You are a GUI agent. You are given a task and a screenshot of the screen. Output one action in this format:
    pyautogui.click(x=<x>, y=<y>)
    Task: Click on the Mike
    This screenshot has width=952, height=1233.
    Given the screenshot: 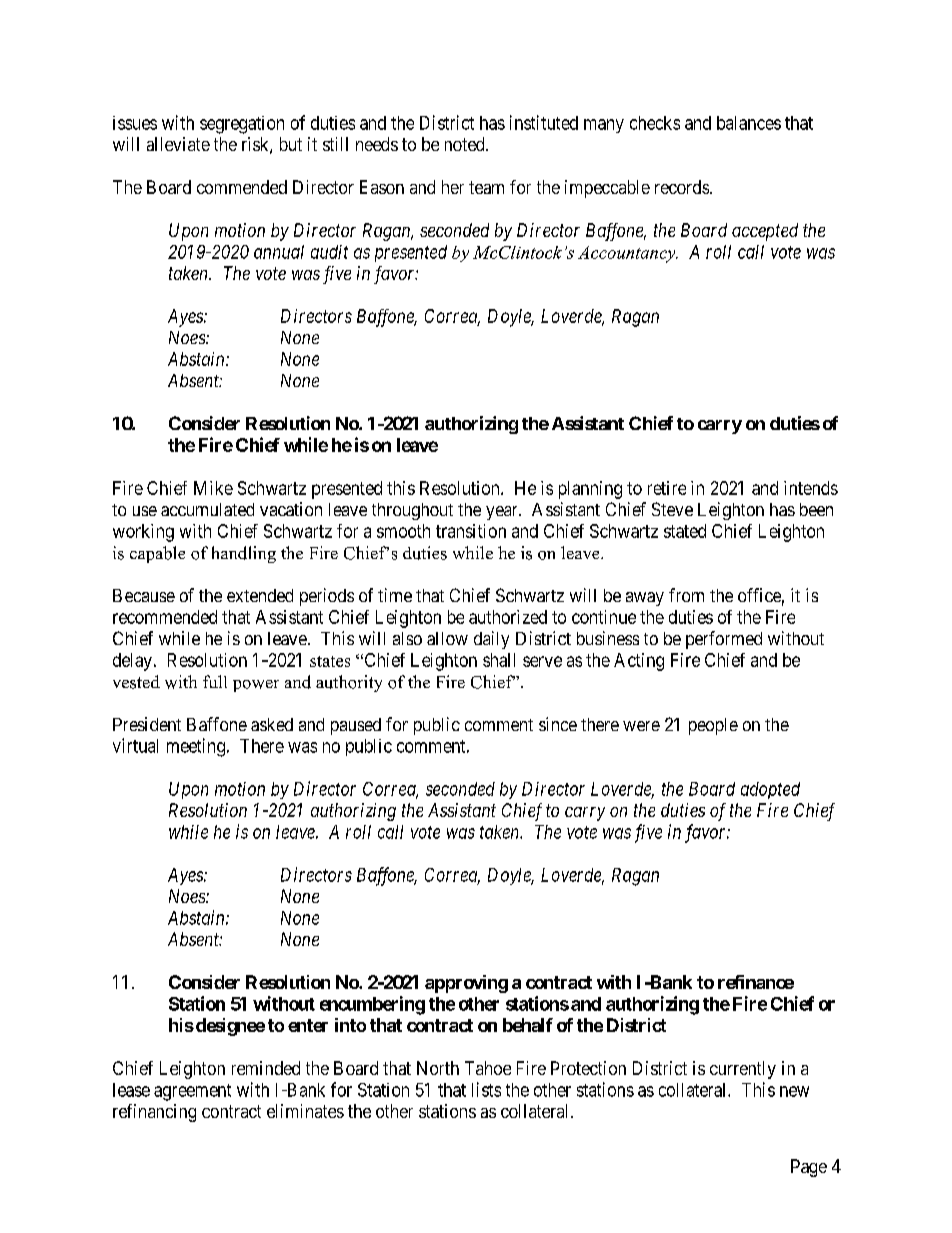 What is the action you would take?
    pyautogui.click(x=213, y=488)
